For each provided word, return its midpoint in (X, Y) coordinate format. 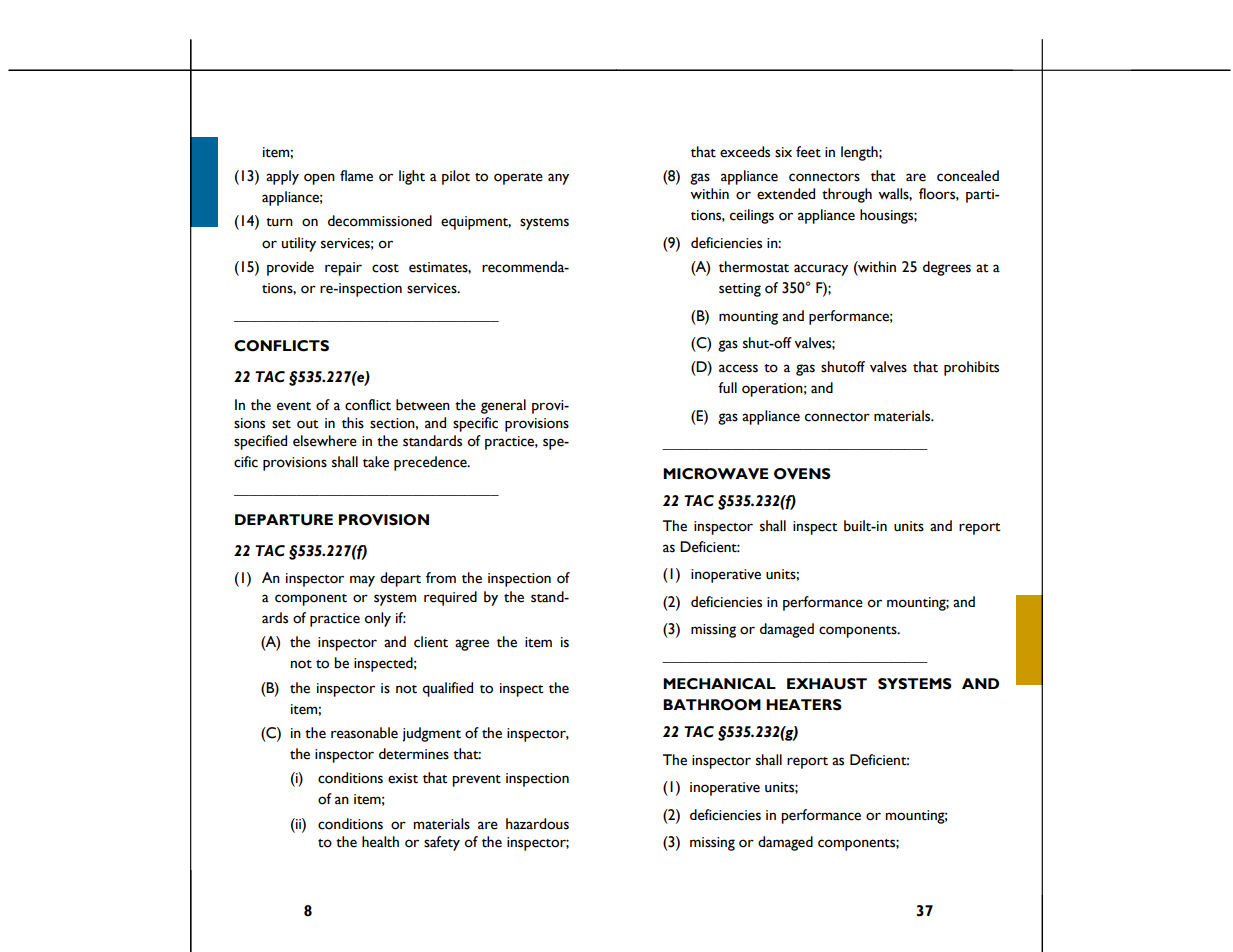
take (376, 462)
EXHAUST (827, 684)
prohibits (971, 368)
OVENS (802, 474)
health (380, 842)
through (847, 195)
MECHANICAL (719, 684)
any (558, 179)
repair (343, 269)
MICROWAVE (715, 474)
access (738, 368)
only (378, 619)
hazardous (537, 824)
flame (356, 176)
